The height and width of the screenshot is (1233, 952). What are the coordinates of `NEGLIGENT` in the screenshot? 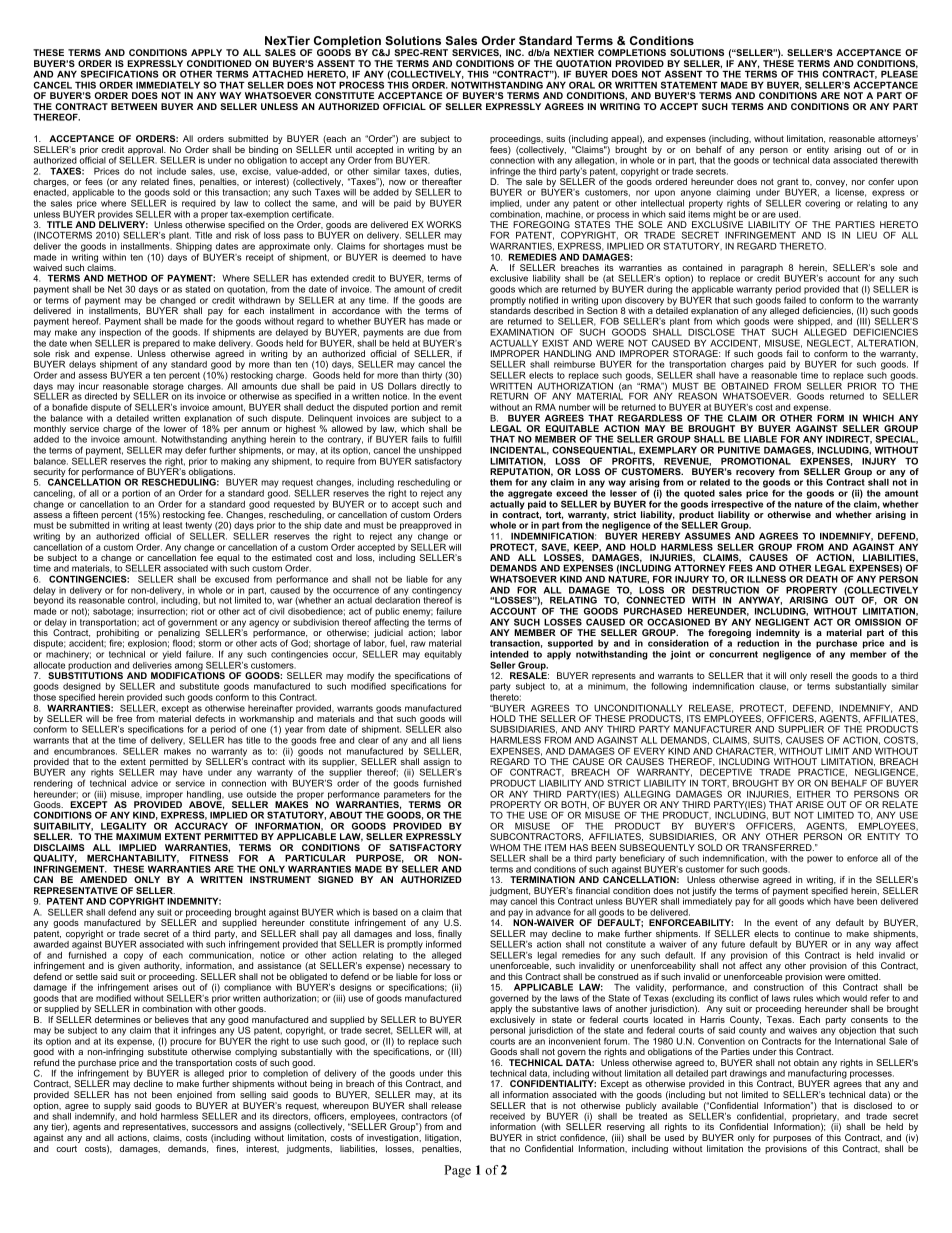 It's located at (783, 622).
